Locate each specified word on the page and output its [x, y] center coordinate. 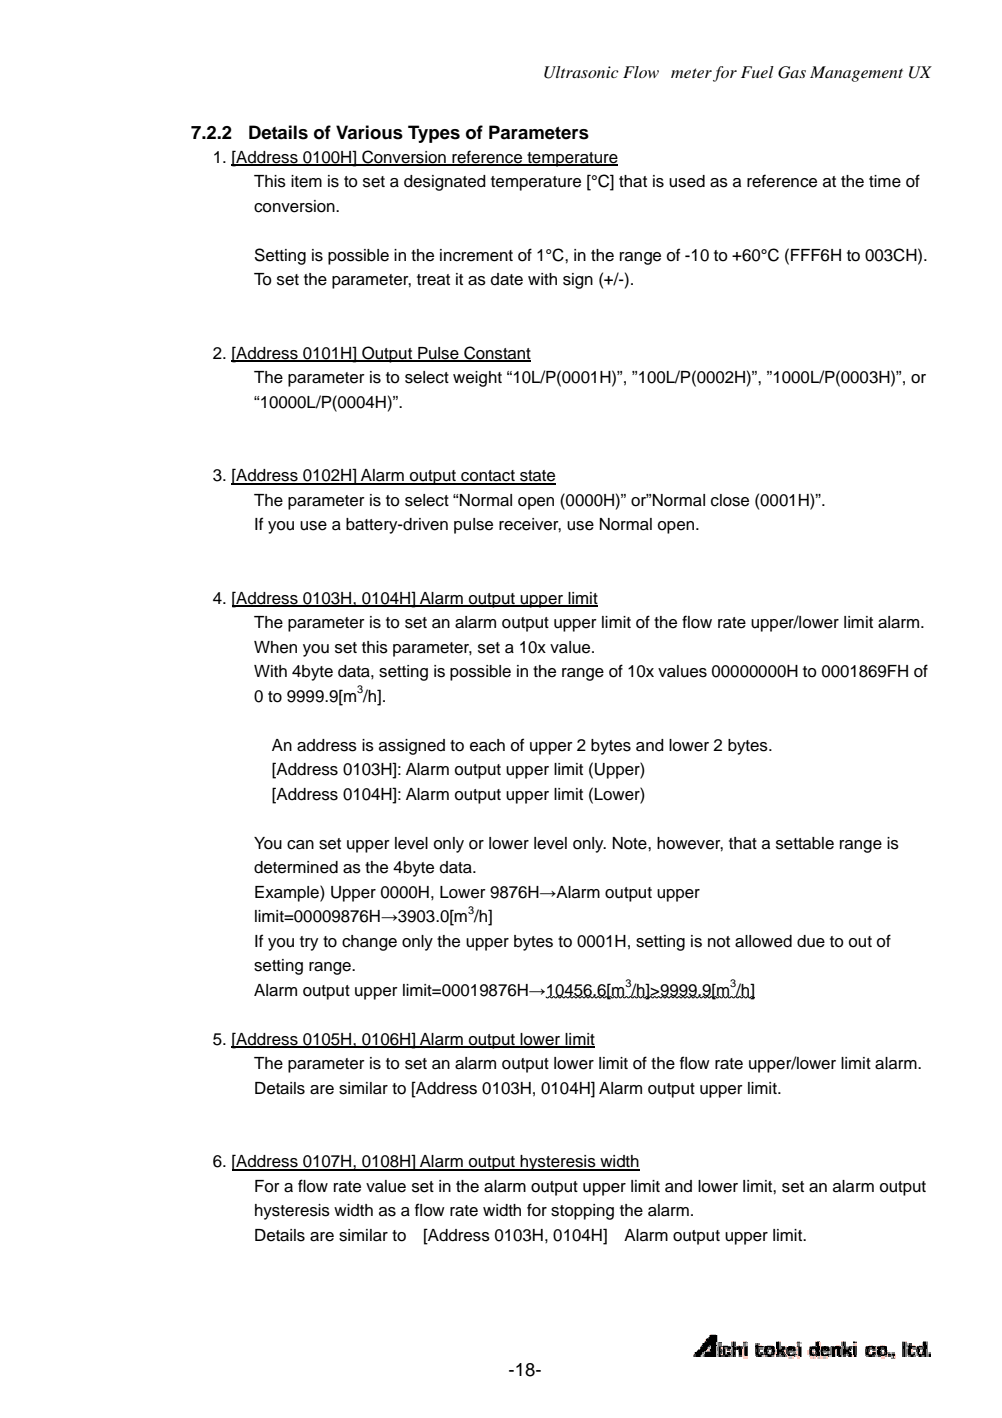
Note [631, 843]
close [730, 500]
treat [433, 280]
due [811, 941]
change [369, 943]
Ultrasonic [581, 72]
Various [369, 132]
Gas [792, 72]
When [275, 647]
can [300, 845]
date [507, 279]
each [487, 745]
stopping [582, 1212]
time [885, 181]
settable [805, 843]
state [537, 477]
